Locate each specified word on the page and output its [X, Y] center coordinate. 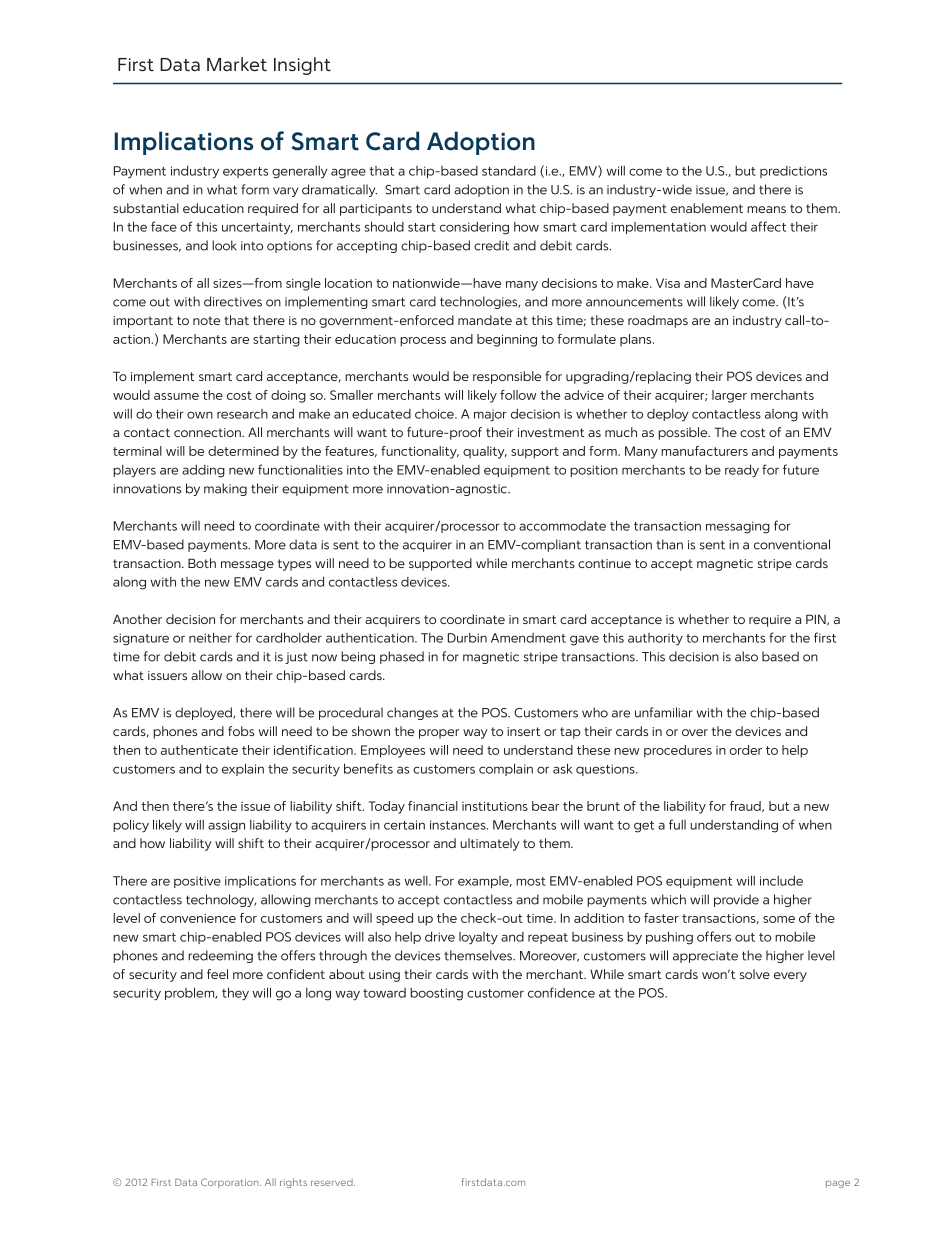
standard [509, 170]
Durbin [467, 638]
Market [237, 64]
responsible [507, 377]
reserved [333, 1182]
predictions [793, 172]
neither [210, 637]
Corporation [231, 1183]
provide [736, 900]
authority [655, 639]
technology [221, 900]
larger [729, 396]
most [531, 881]
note [206, 320]
